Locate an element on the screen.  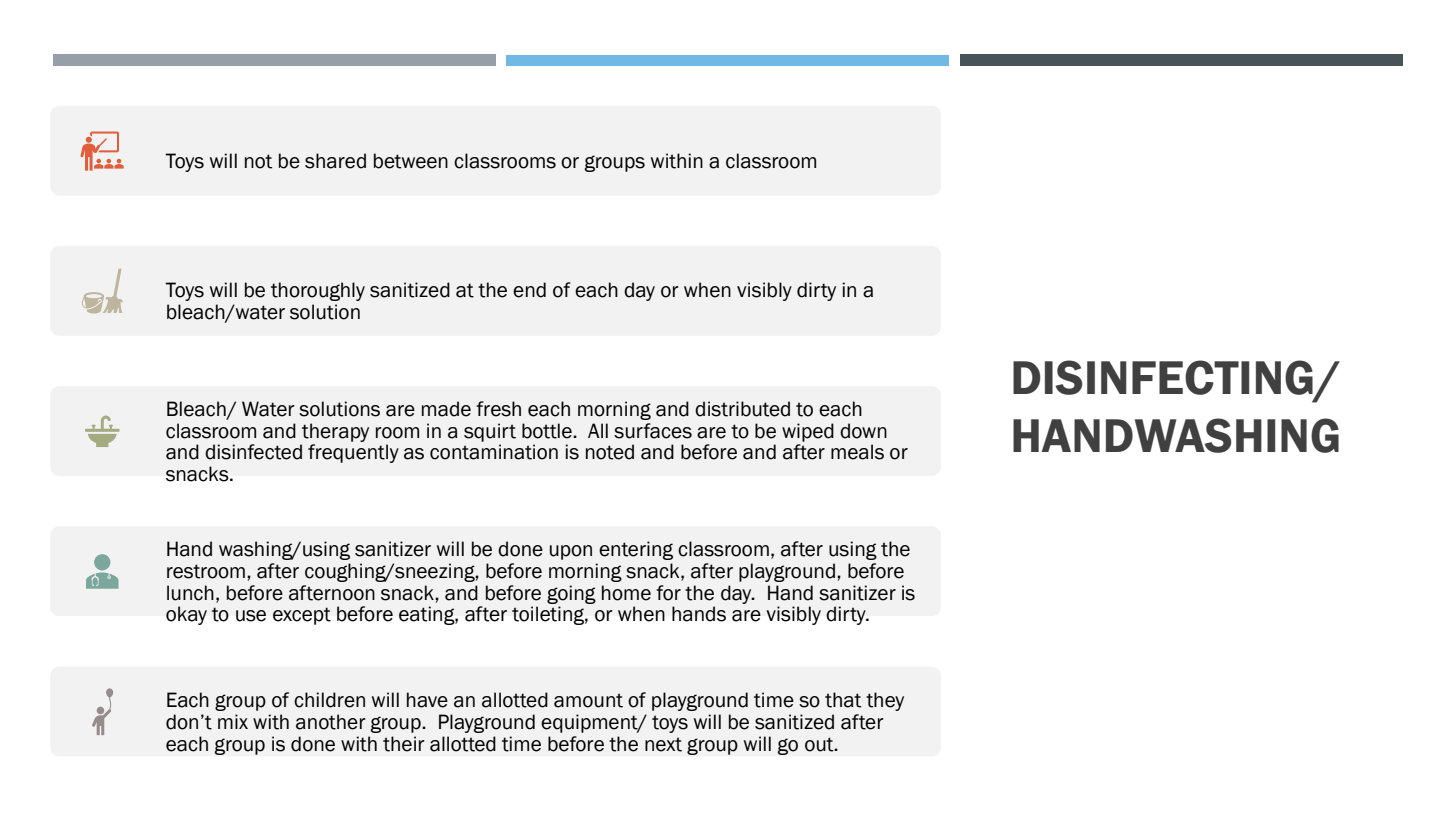
shared is located at coordinates (335, 161).
